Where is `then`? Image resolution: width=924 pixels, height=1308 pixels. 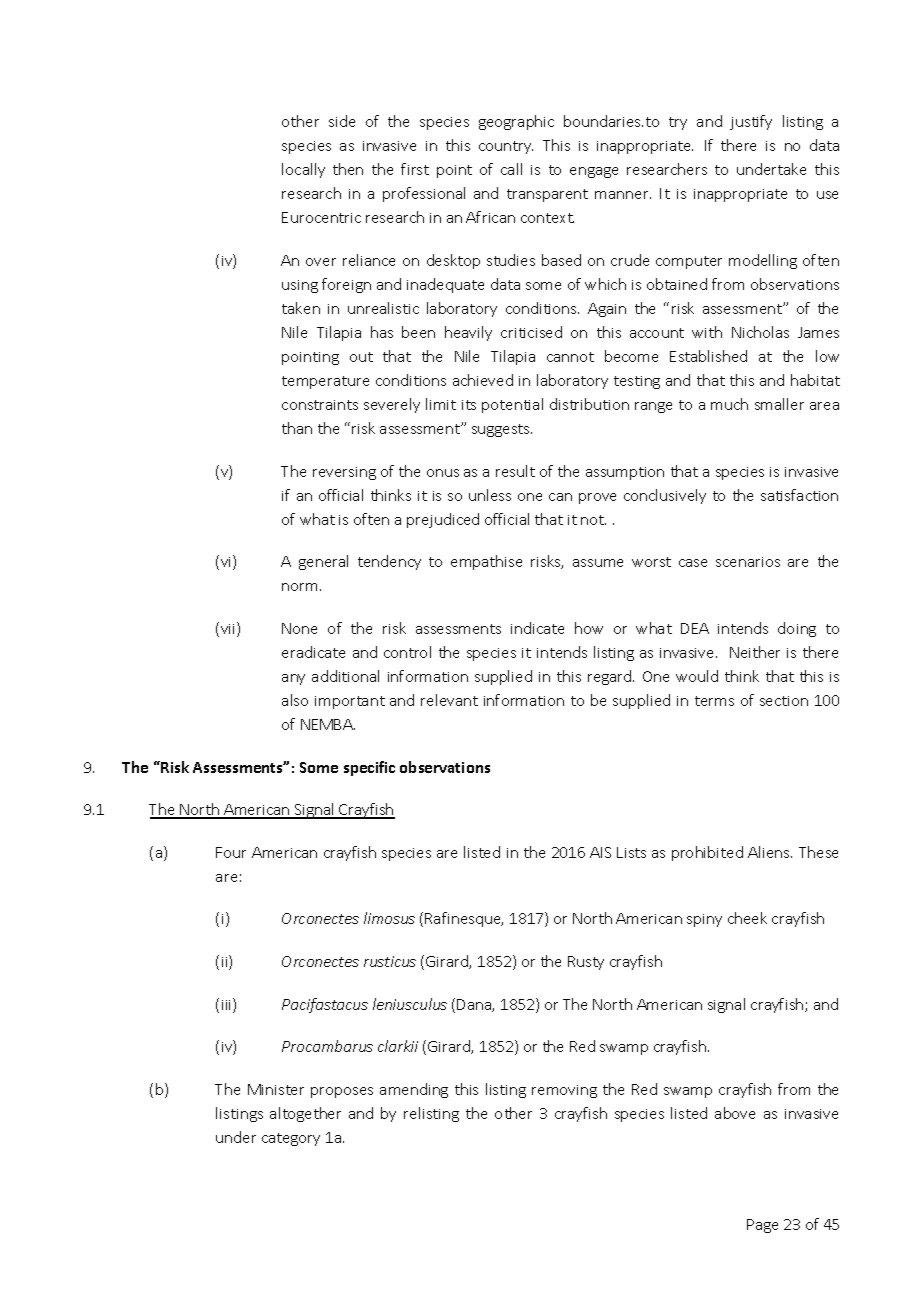 then is located at coordinates (348, 169).
